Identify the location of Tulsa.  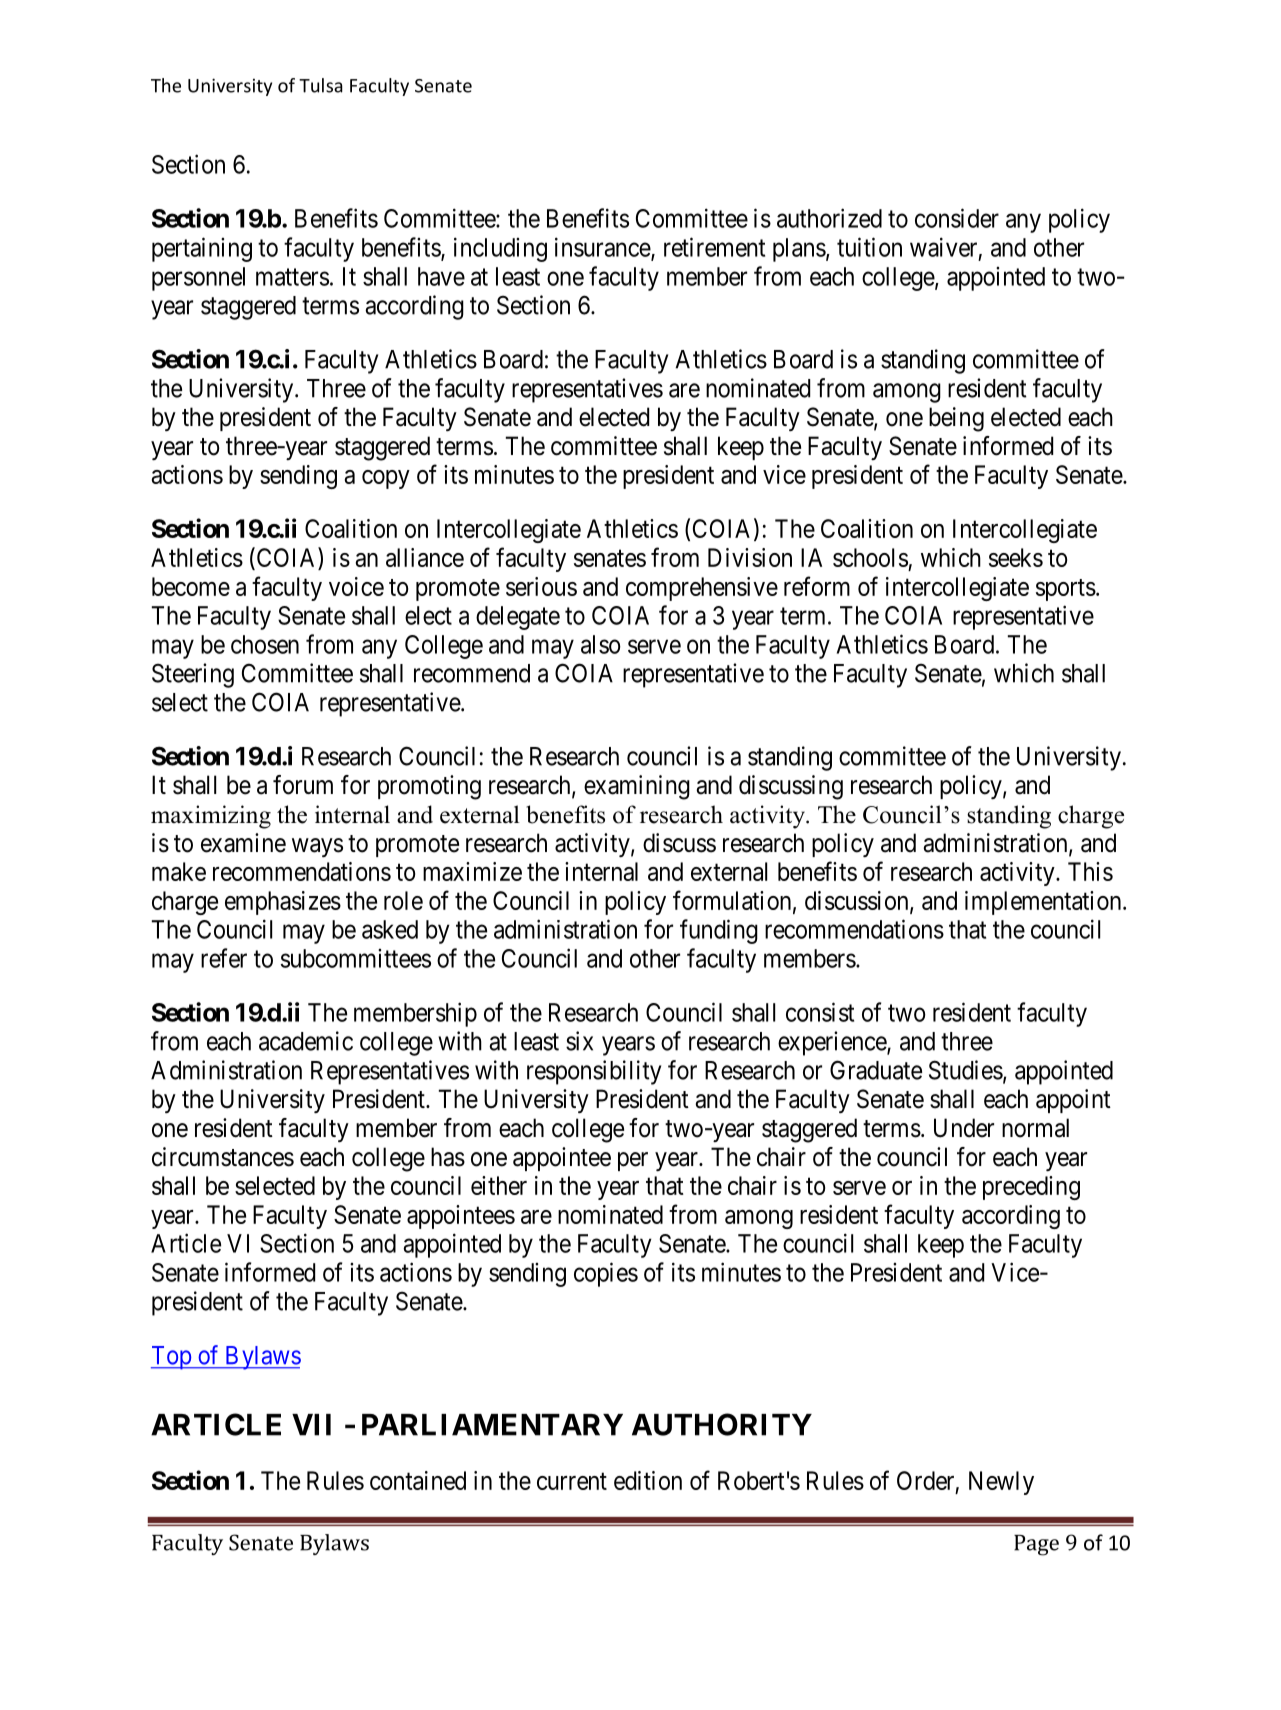
(321, 85).
